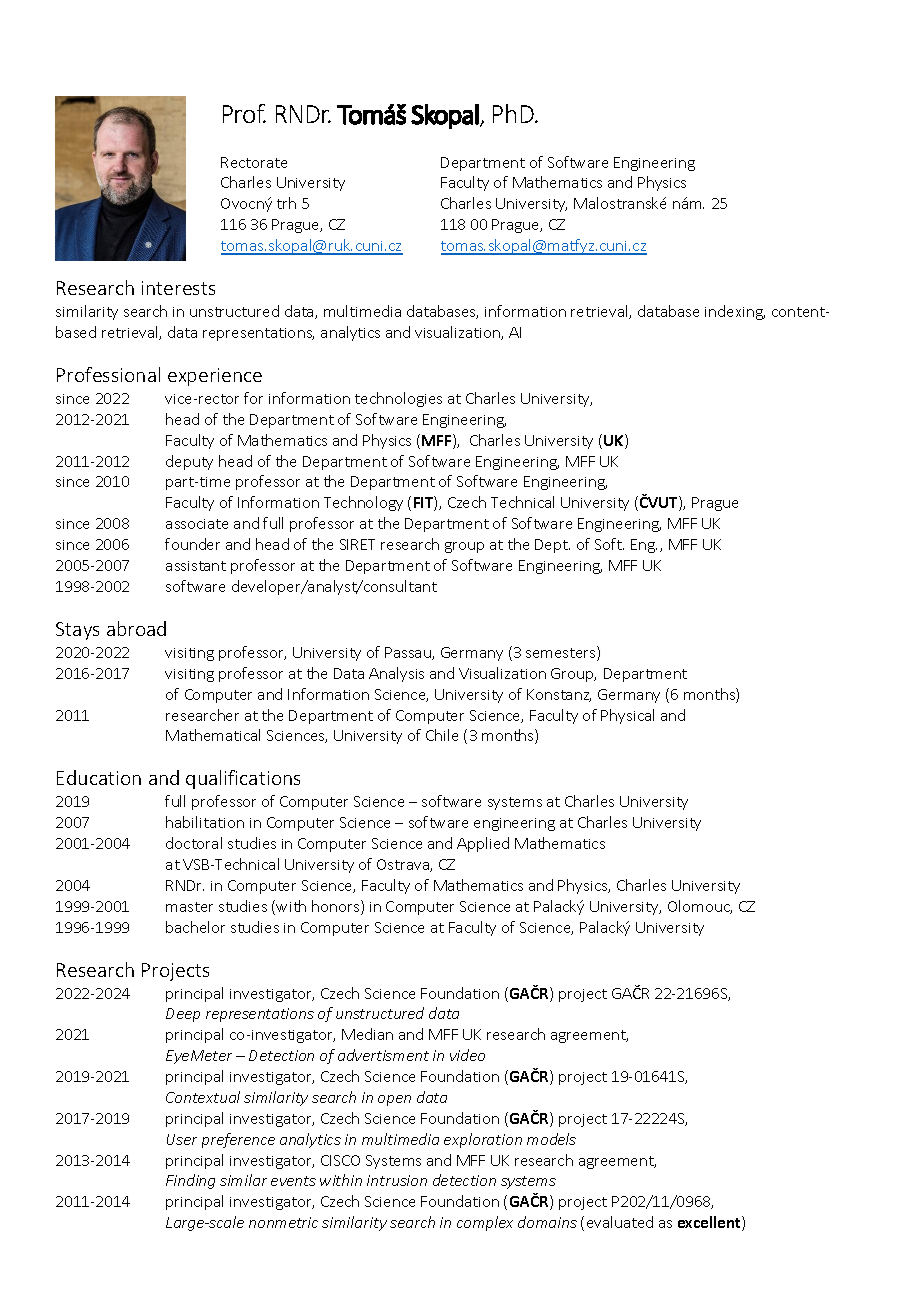 The height and width of the screenshot is (1308, 924). What do you see at coordinates (442, 735) in the screenshot?
I see `Chile` at bounding box center [442, 735].
